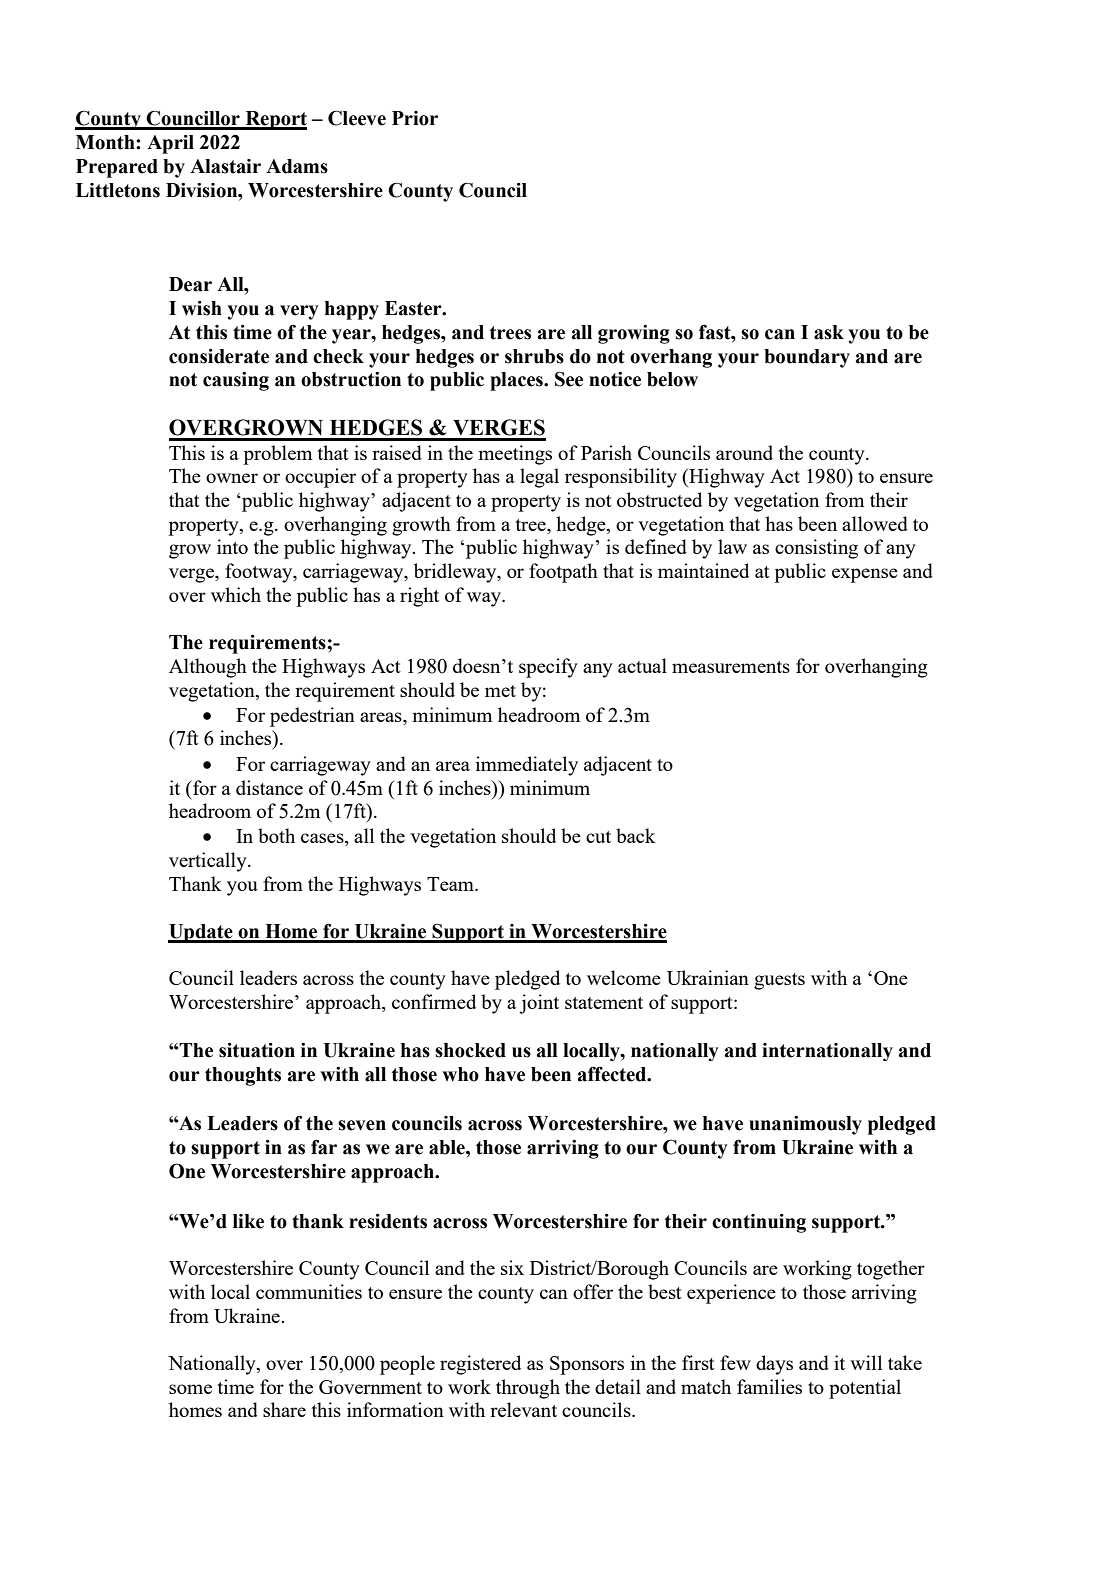  I want to click on some, so click(190, 1389).
